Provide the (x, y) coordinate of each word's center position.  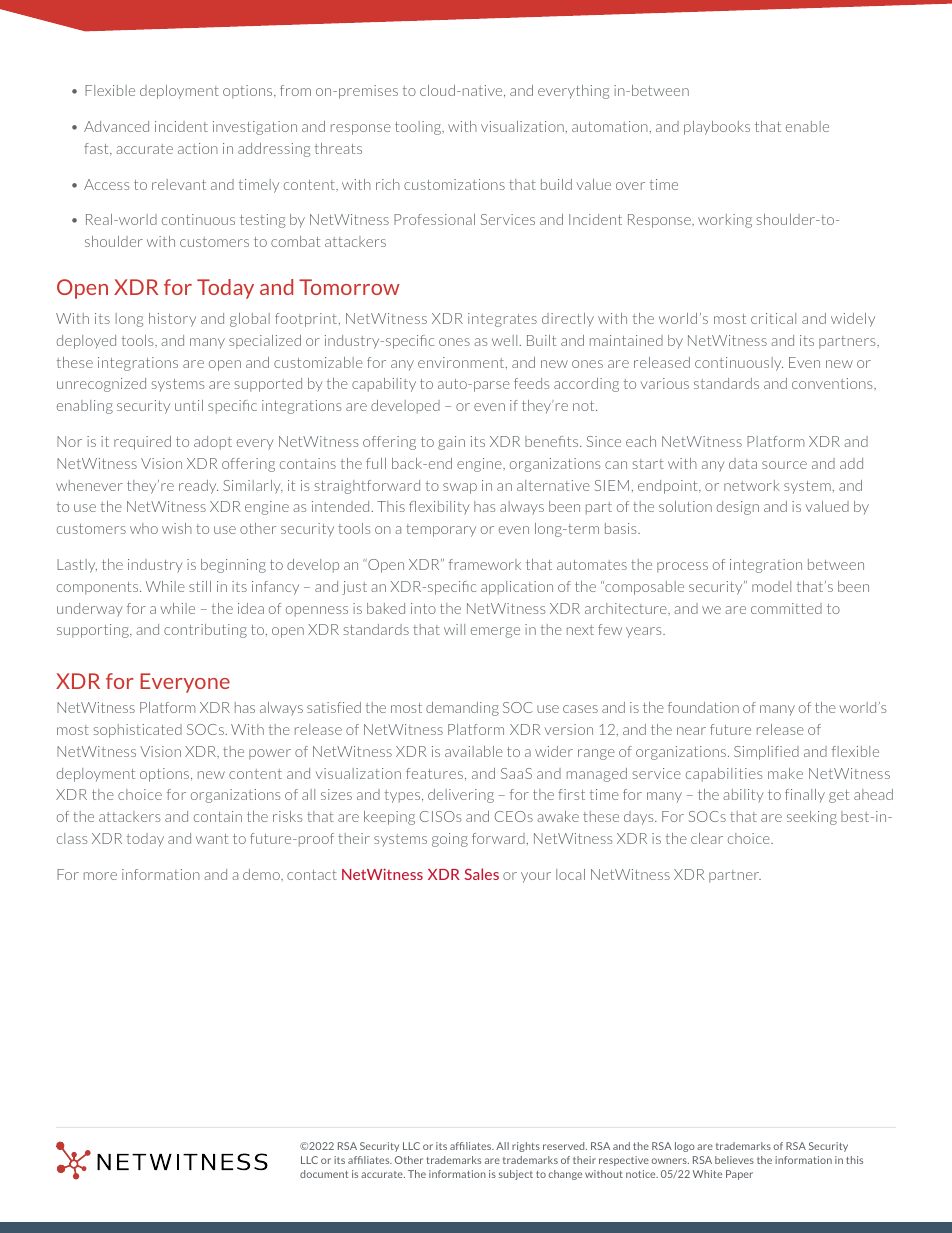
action (198, 148)
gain (451, 443)
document (324, 1174)
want (212, 839)
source (784, 465)
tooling (419, 128)
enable (807, 126)
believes (734, 1160)
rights (526, 1147)
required (142, 443)
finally (805, 796)
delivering (461, 796)
